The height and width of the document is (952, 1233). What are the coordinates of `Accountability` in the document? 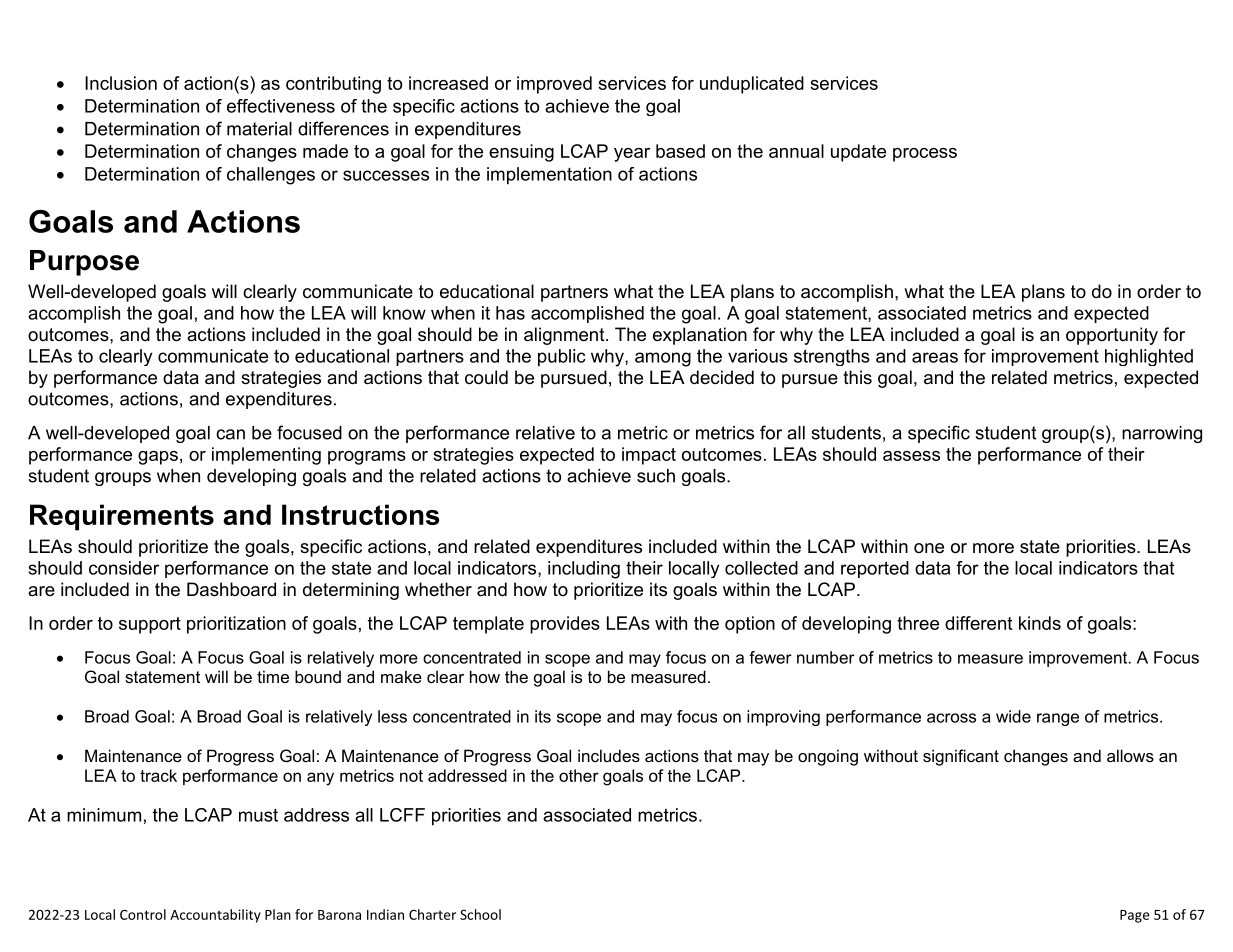 It's located at (215, 916).
